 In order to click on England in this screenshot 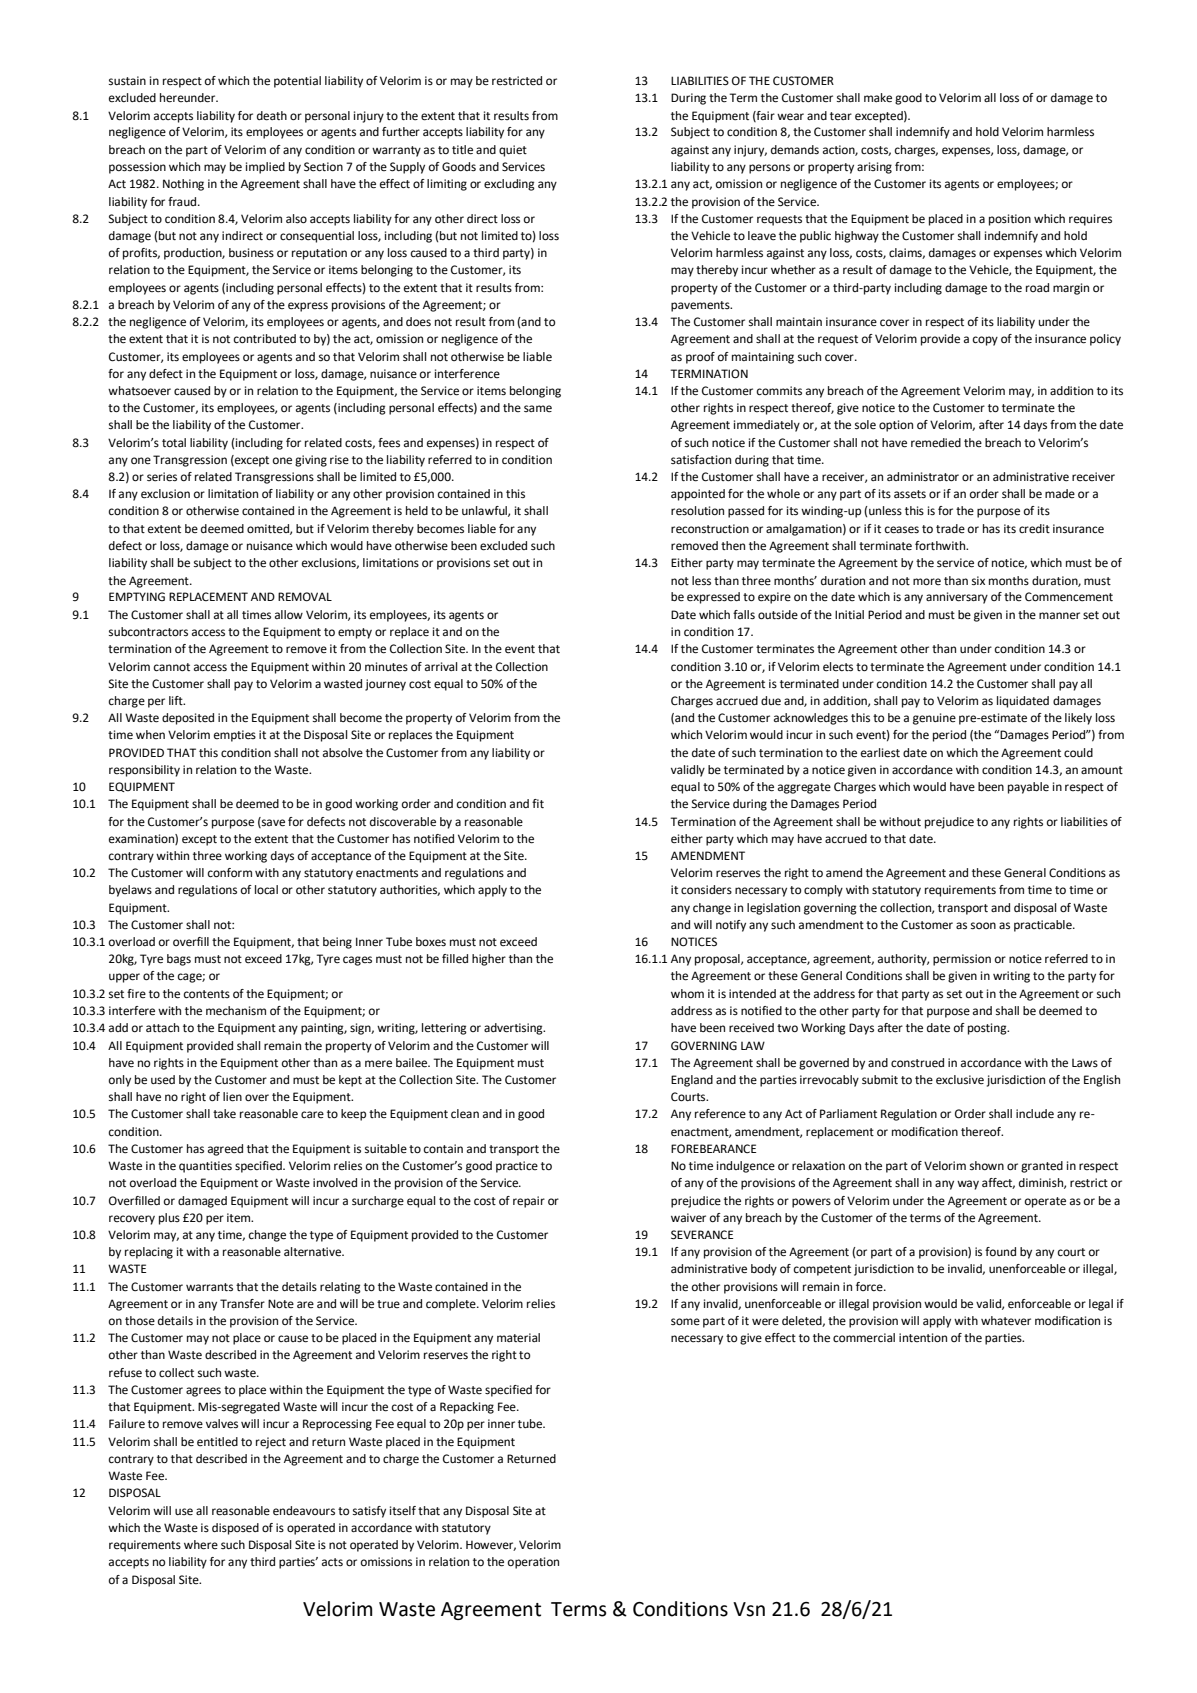, I will do `click(692, 1081)`.
